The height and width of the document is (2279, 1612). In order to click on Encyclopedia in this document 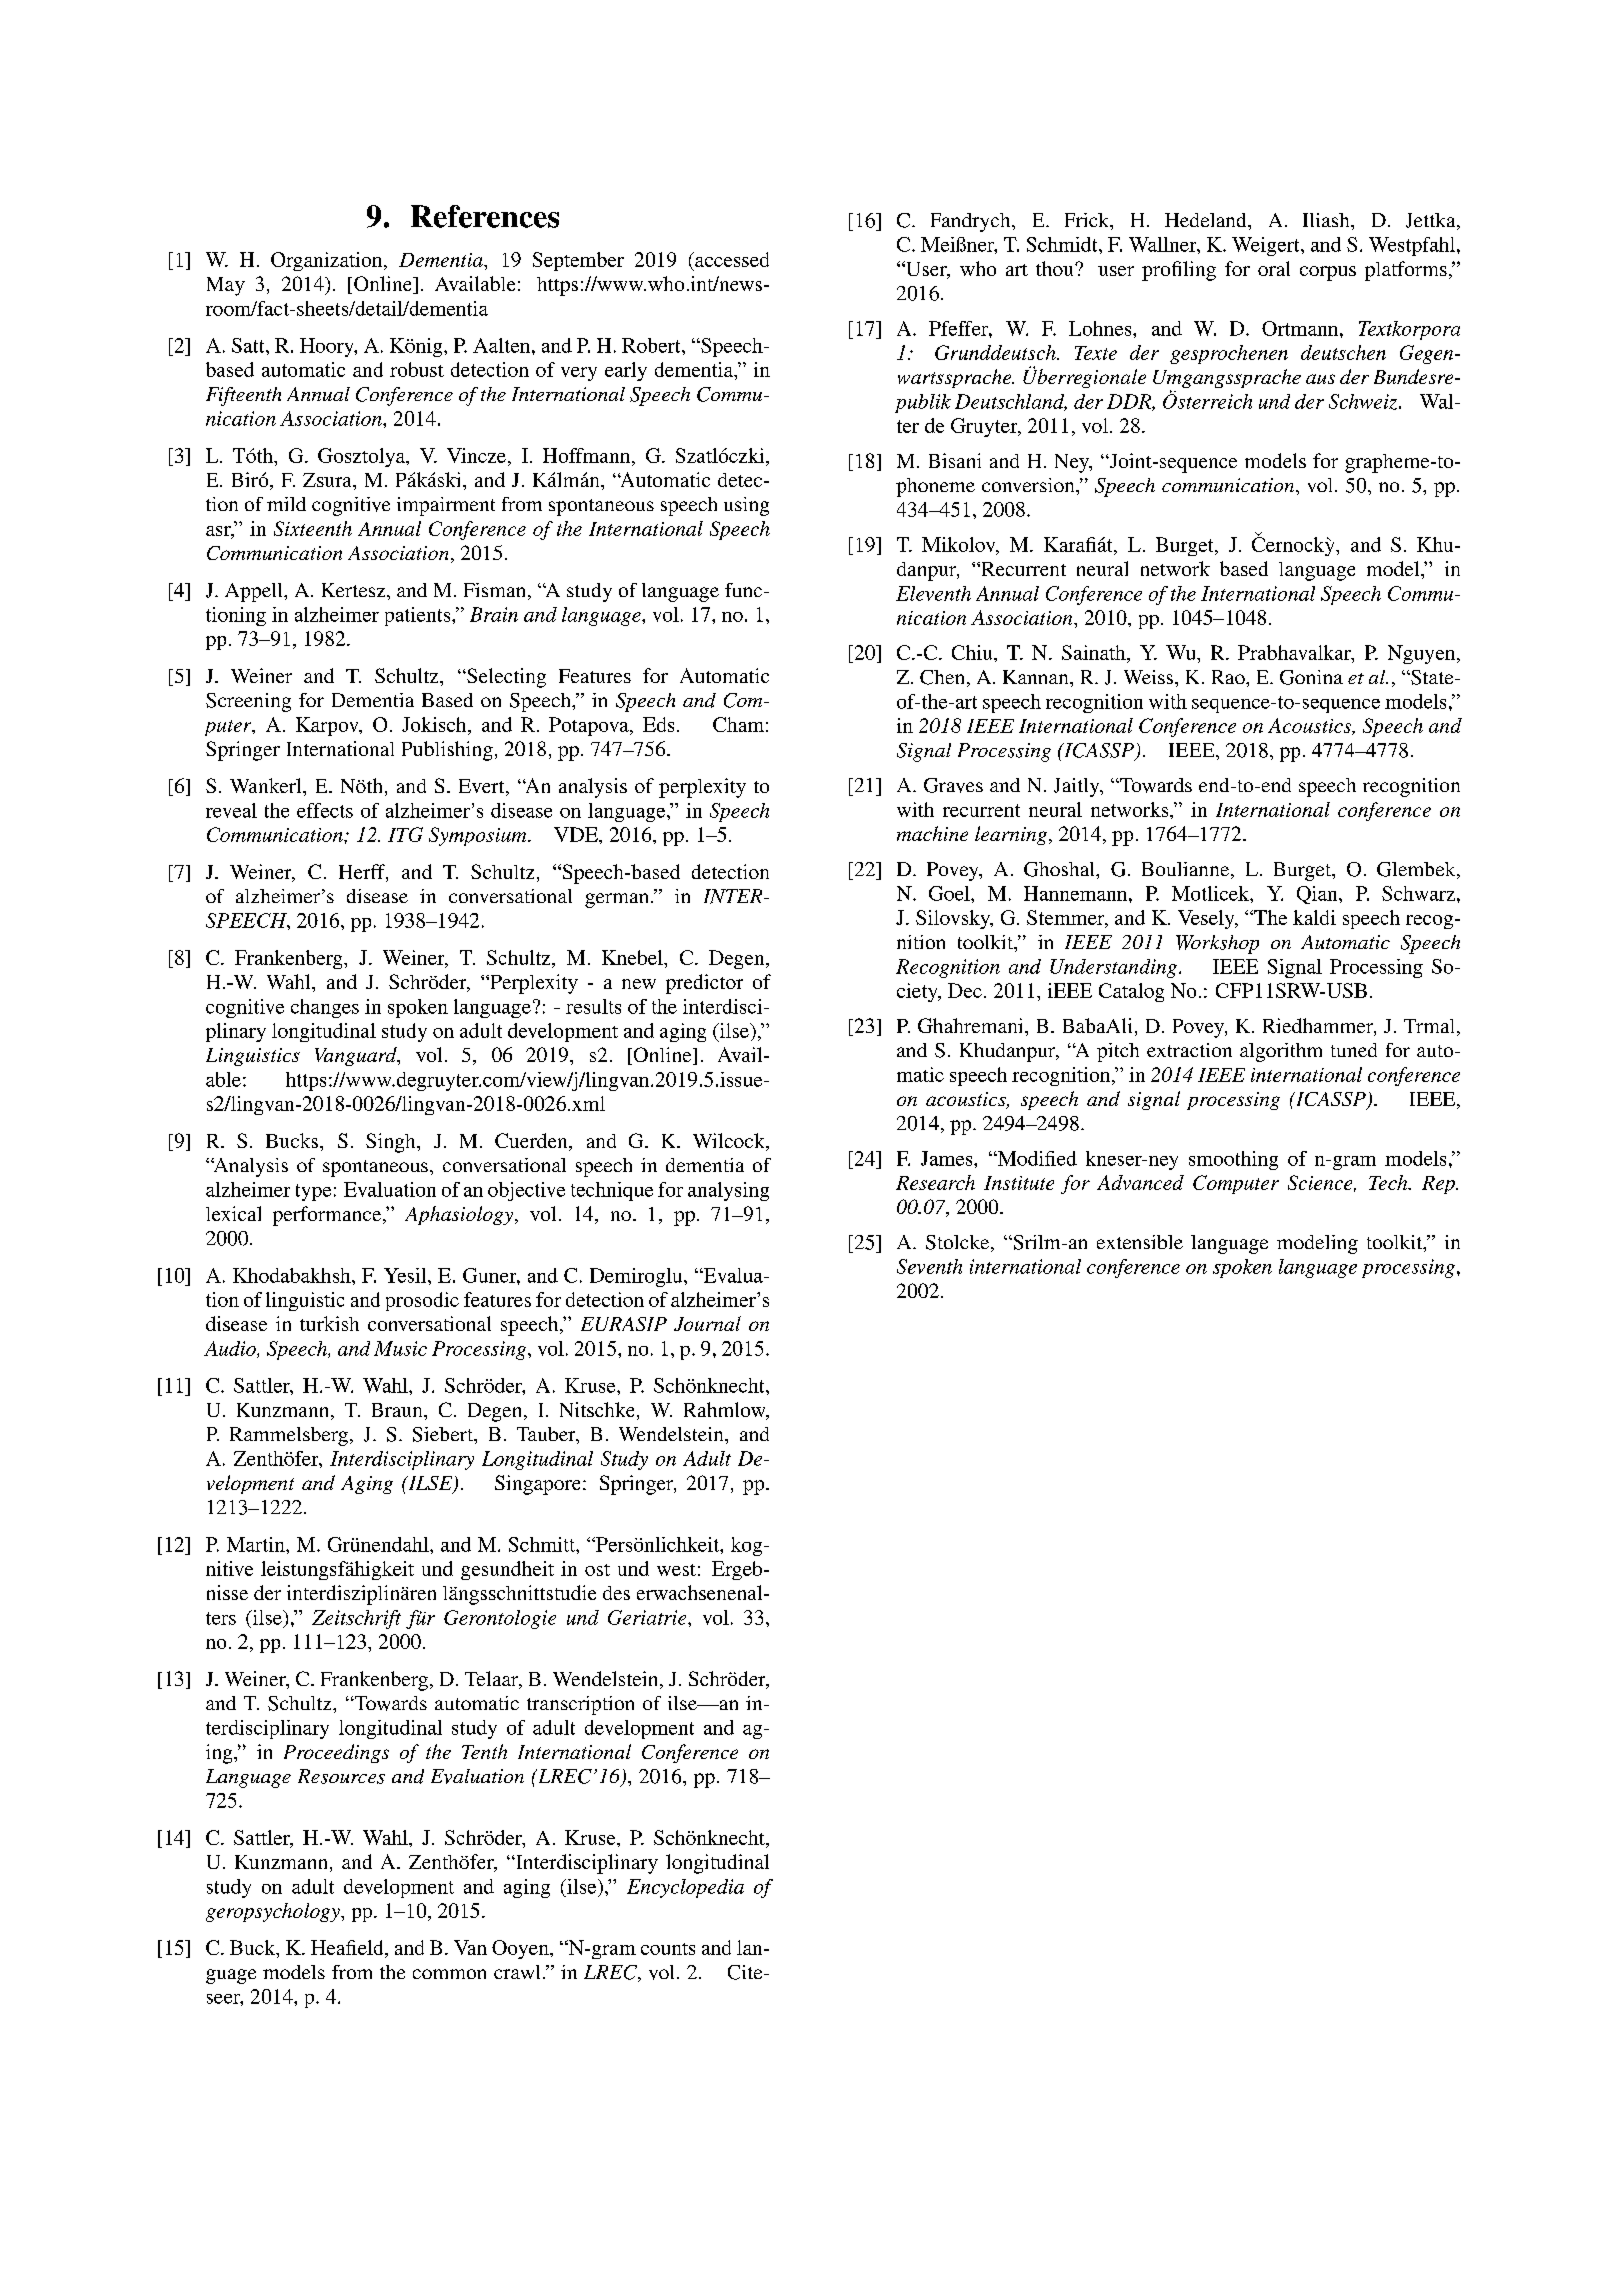, I will do `click(685, 1888)`.
